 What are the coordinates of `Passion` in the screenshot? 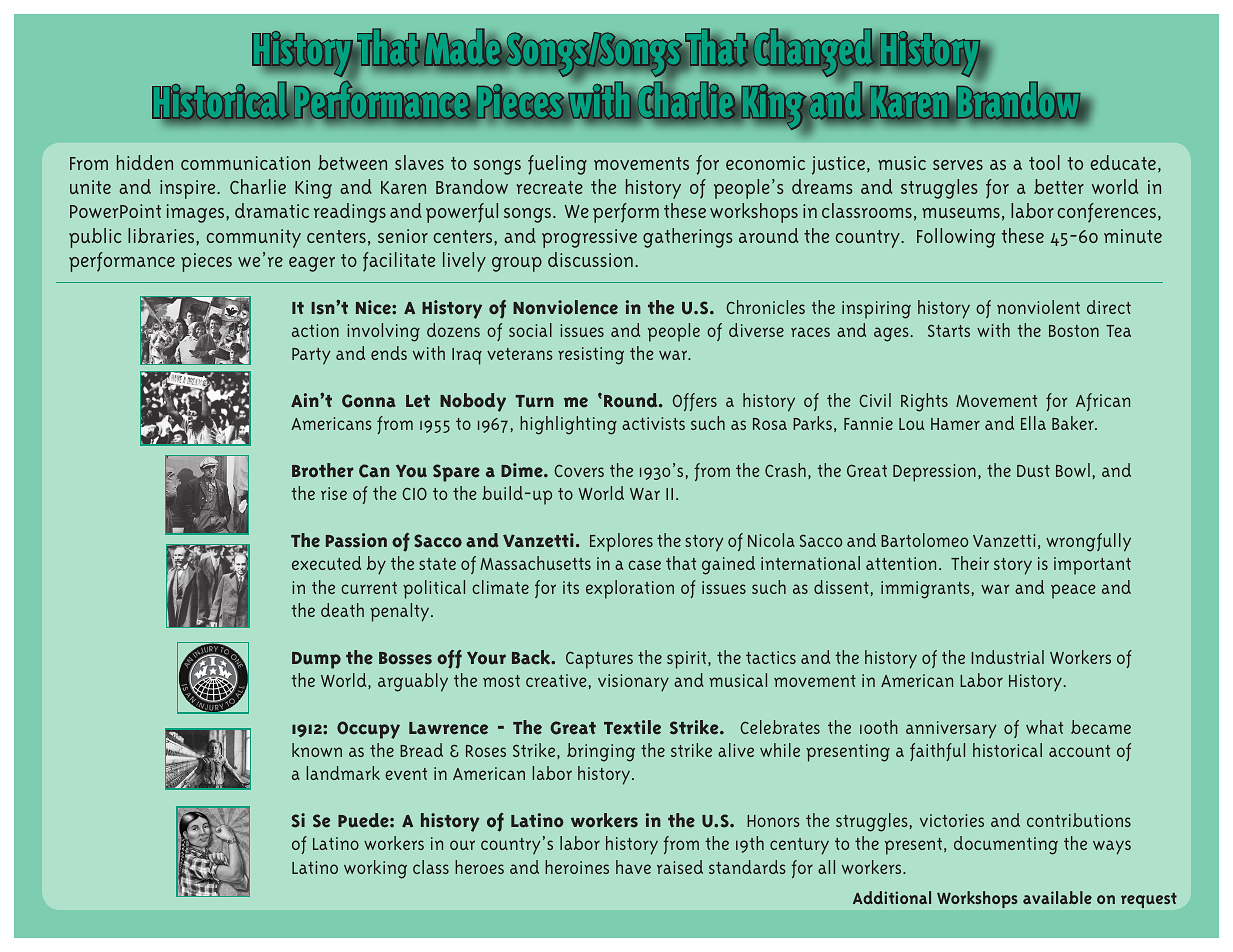 It's located at (356, 540).
